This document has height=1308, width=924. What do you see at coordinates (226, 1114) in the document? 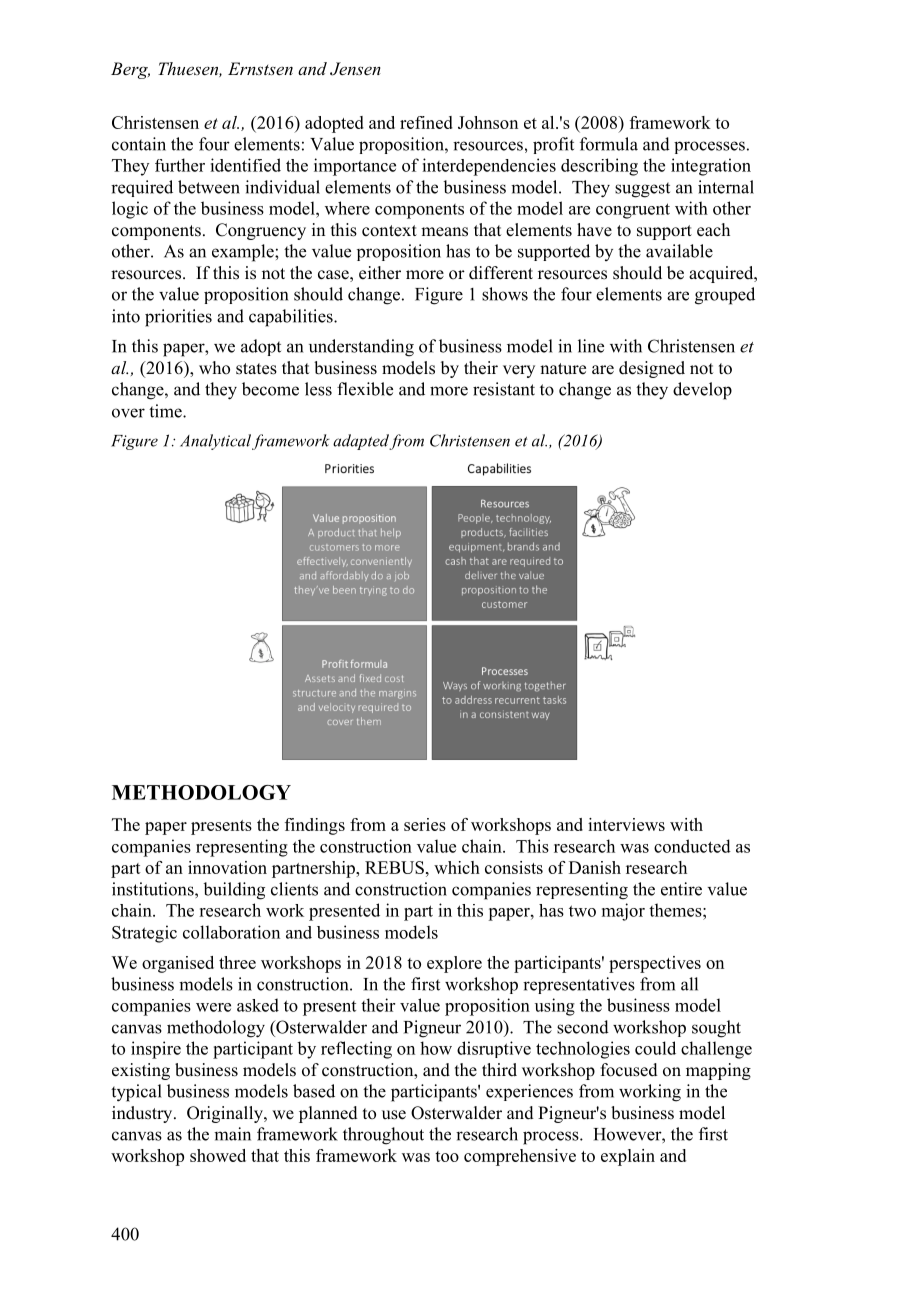
I see `Originally` at bounding box center [226, 1114].
